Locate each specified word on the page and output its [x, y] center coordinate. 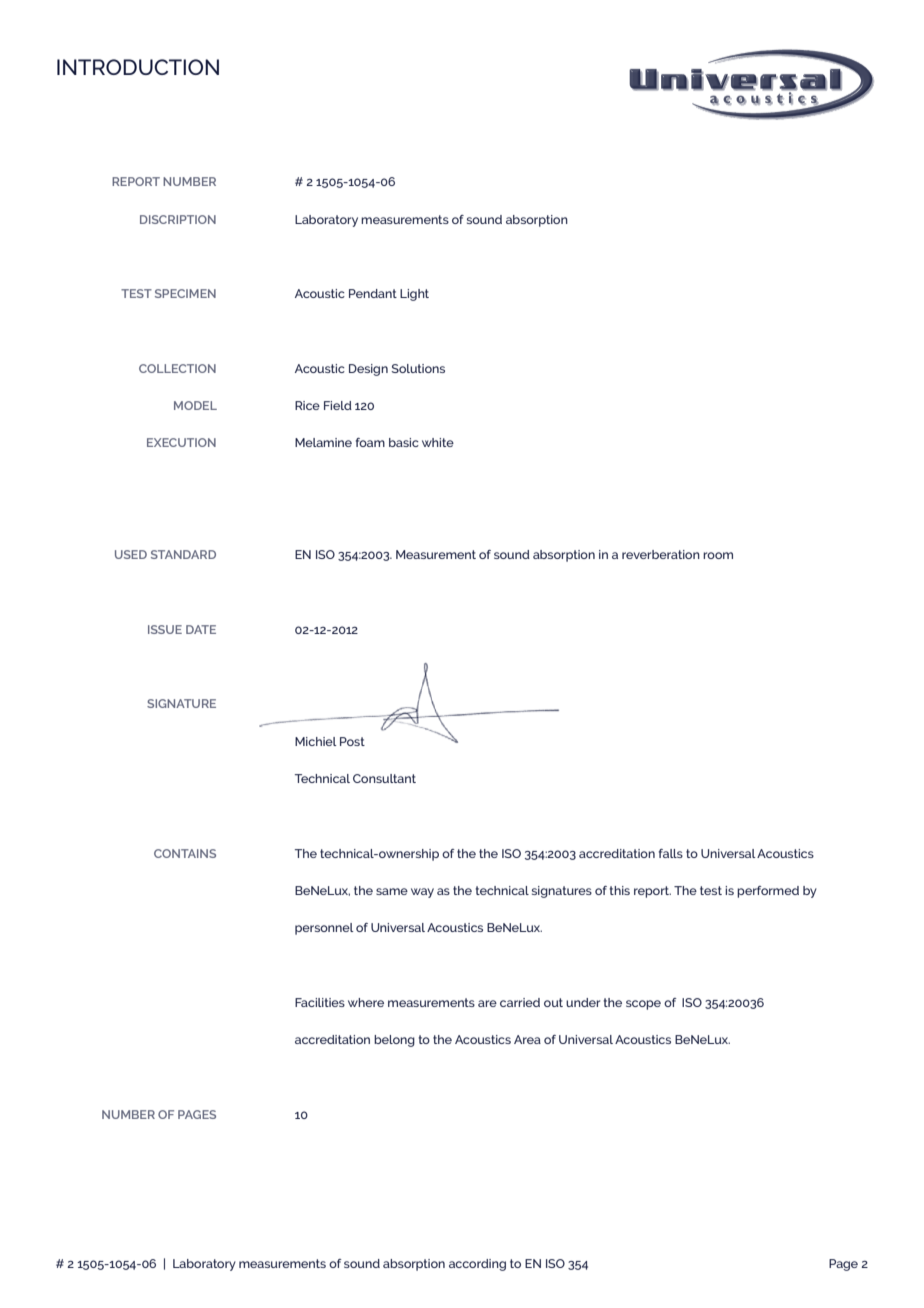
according [477, 1265]
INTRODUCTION [138, 67]
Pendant [373, 293]
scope [643, 1005]
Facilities [320, 1002]
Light [414, 295]
